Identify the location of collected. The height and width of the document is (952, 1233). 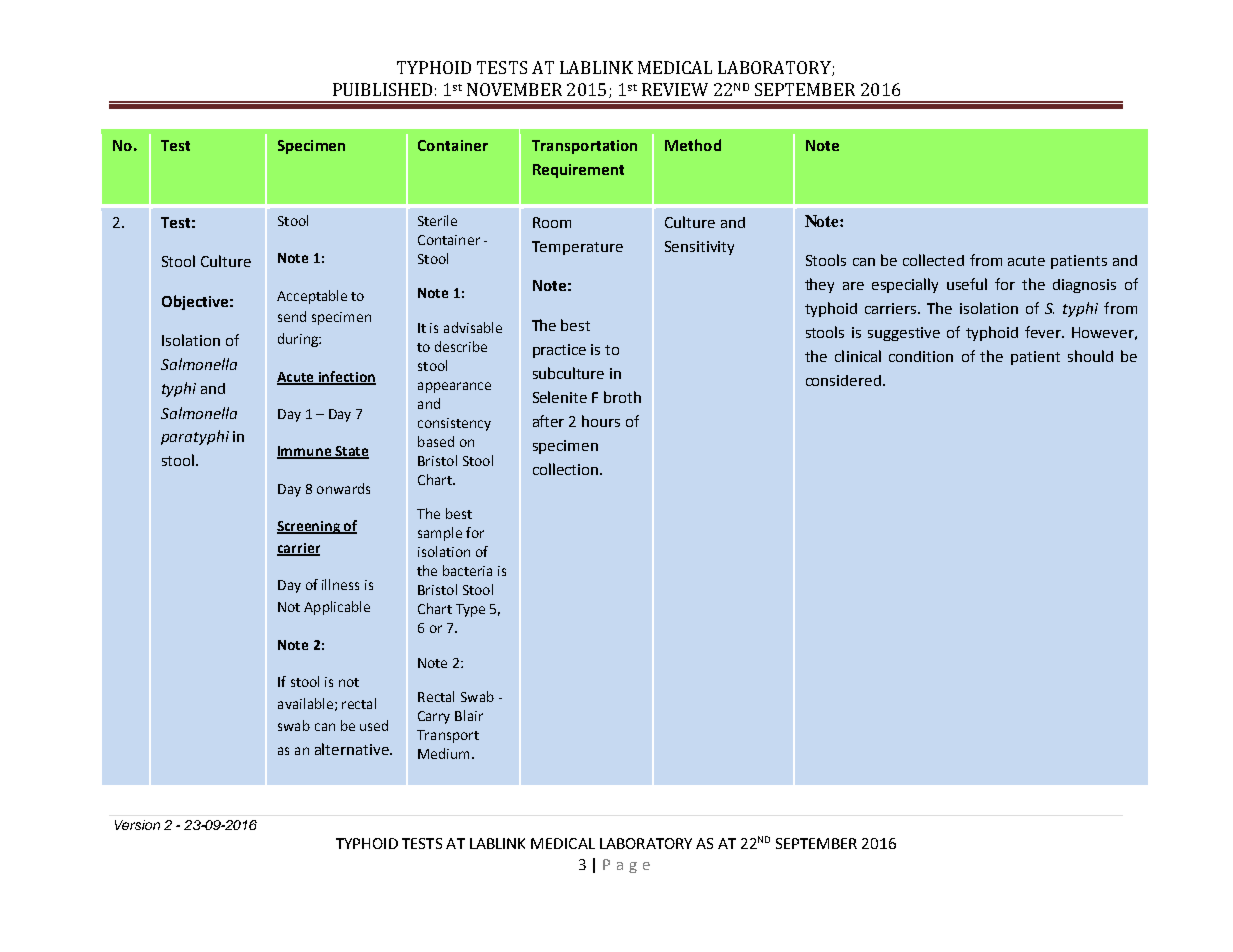
(933, 260).
